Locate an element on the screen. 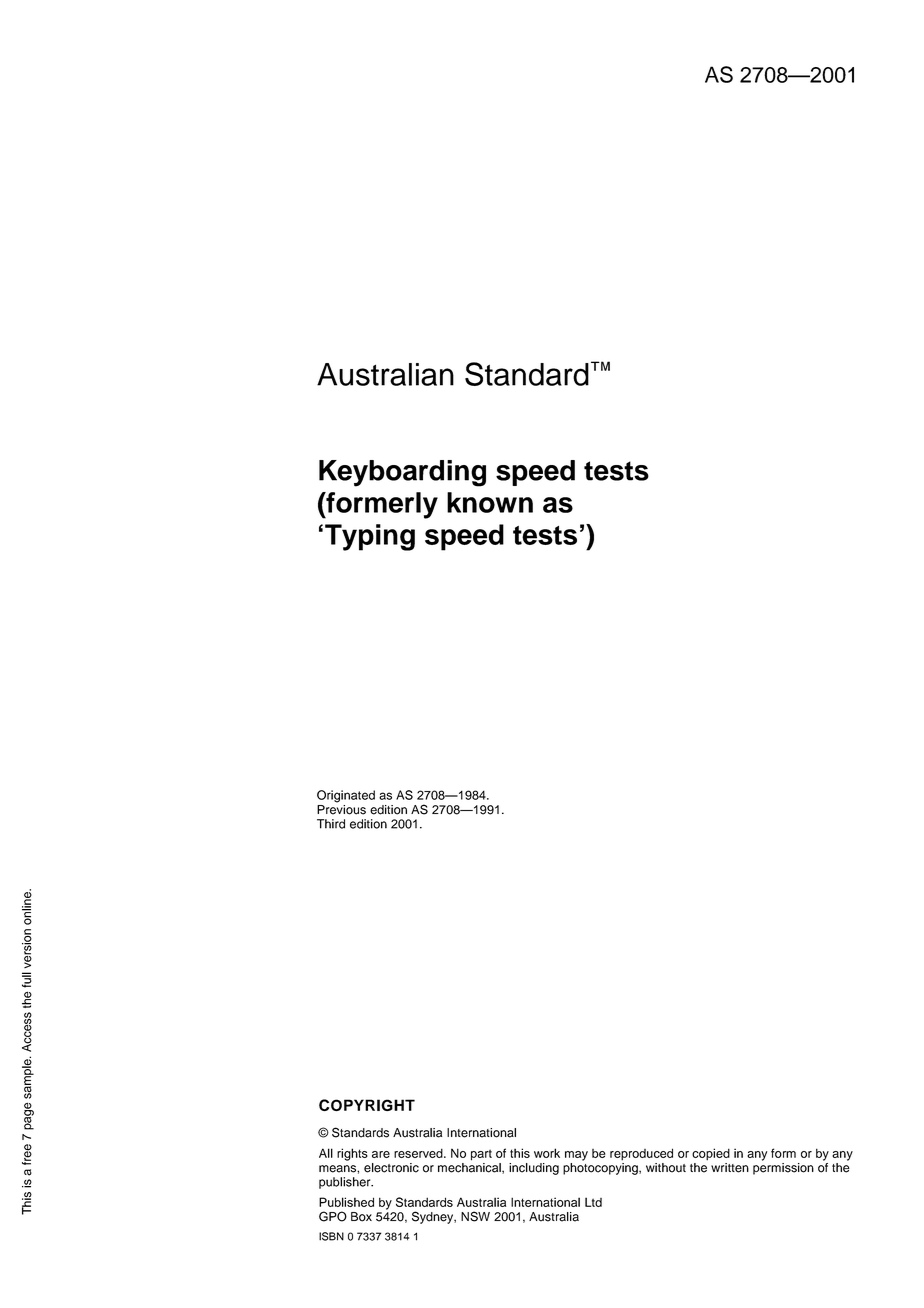 Image resolution: width=924 pixels, height=1308 pixels. Previous is located at coordinates (341, 808).
